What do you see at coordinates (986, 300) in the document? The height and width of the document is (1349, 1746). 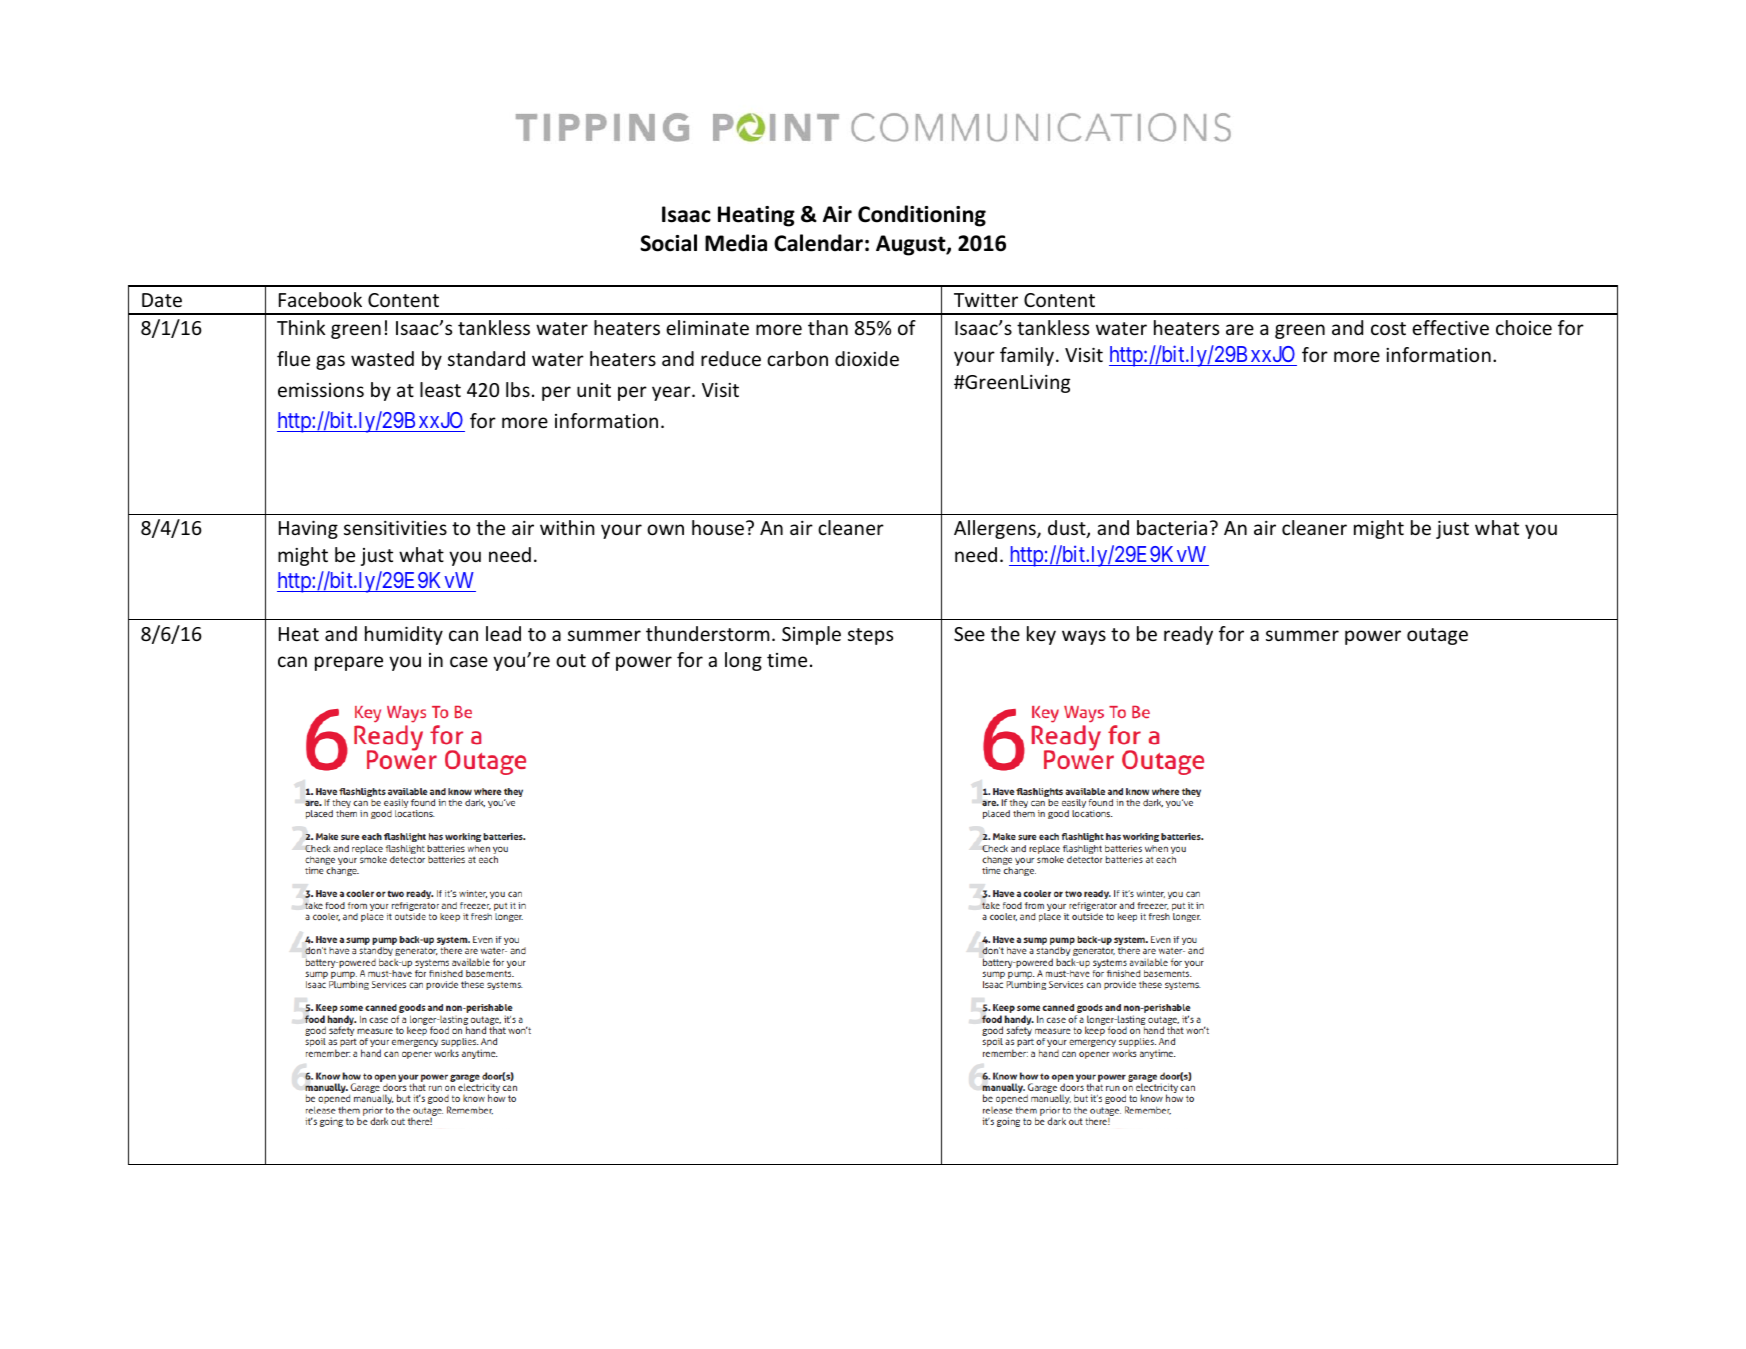 I see `Twitter` at bounding box center [986, 300].
